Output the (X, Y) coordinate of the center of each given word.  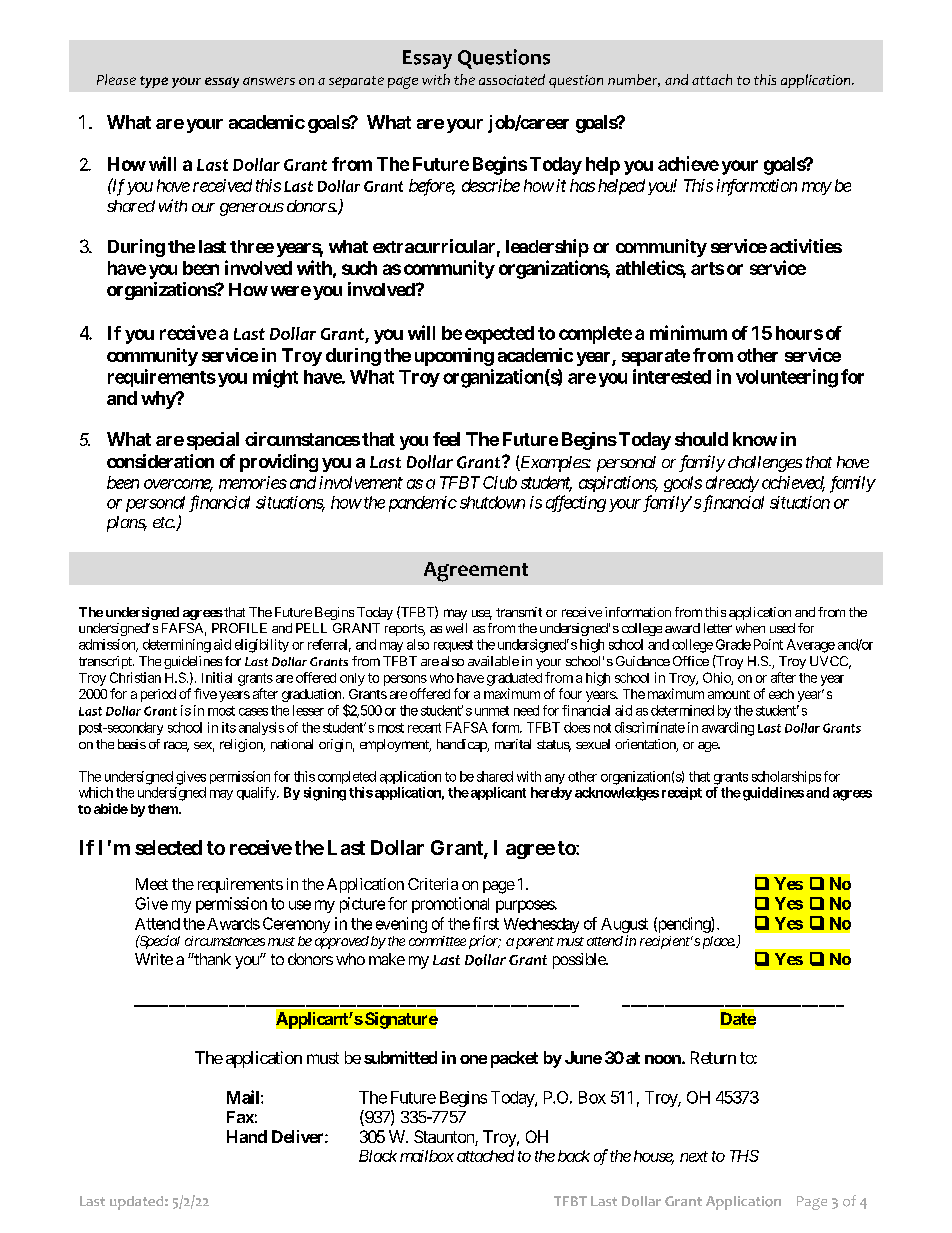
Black (378, 1156)
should (701, 439)
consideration (160, 461)
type (154, 82)
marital (513, 744)
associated (512, 79)
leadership (547, 248)
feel (446, 439)
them (164, 809)
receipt (682, 793)
